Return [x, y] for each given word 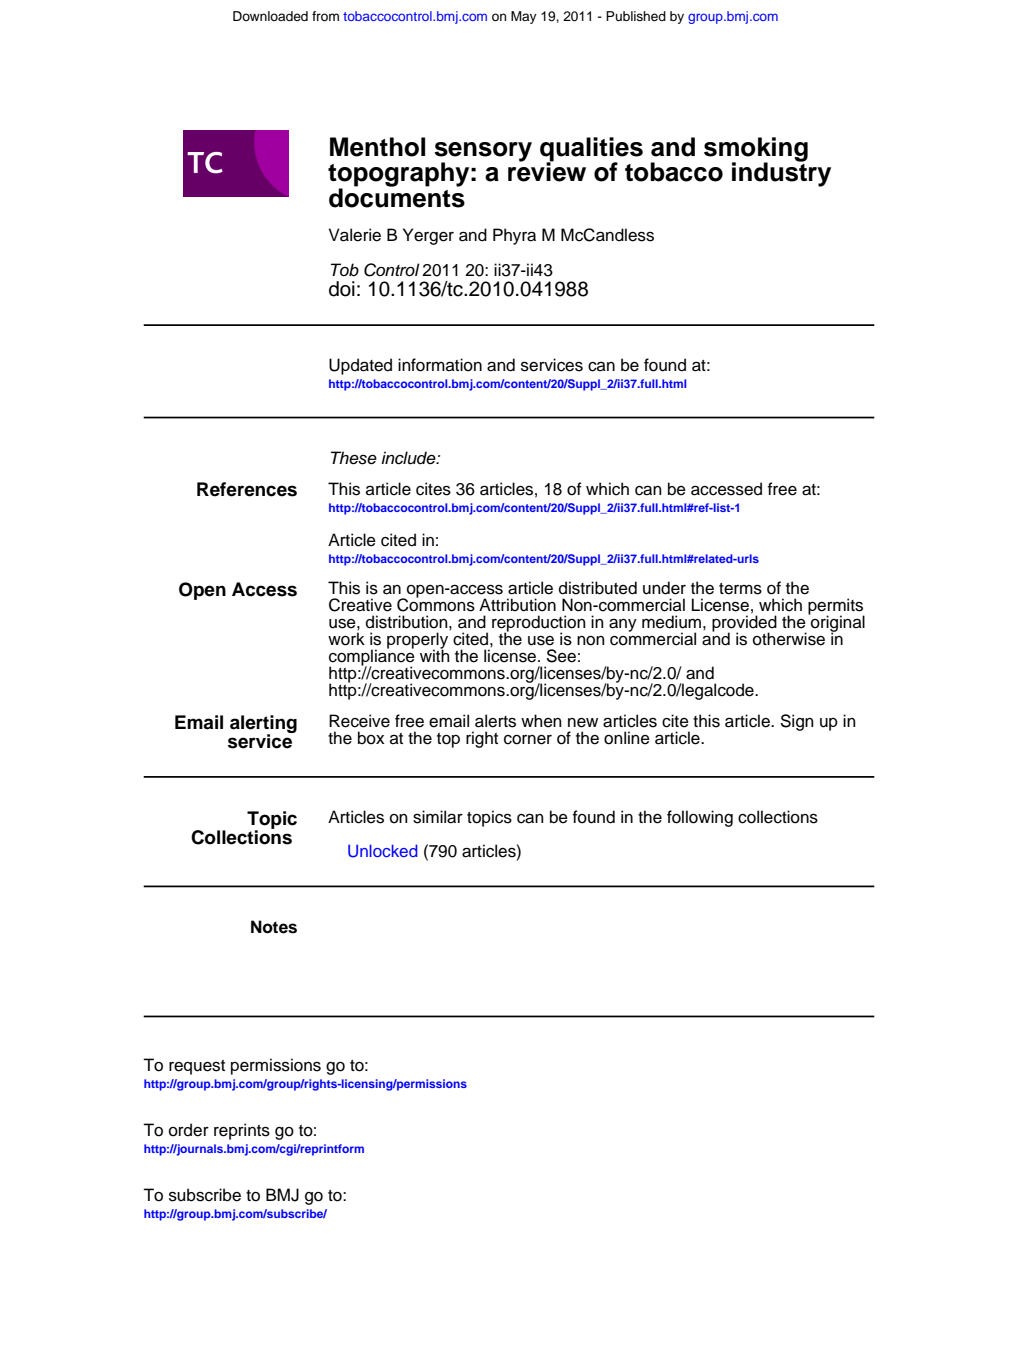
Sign [797, 722]
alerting [263, 725]
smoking [756, 150]
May [524, 17]
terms [740, 589]
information [440, 365]
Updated [360, 366]
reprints [242, 1131]
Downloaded [270, 16]
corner [528, 740]
